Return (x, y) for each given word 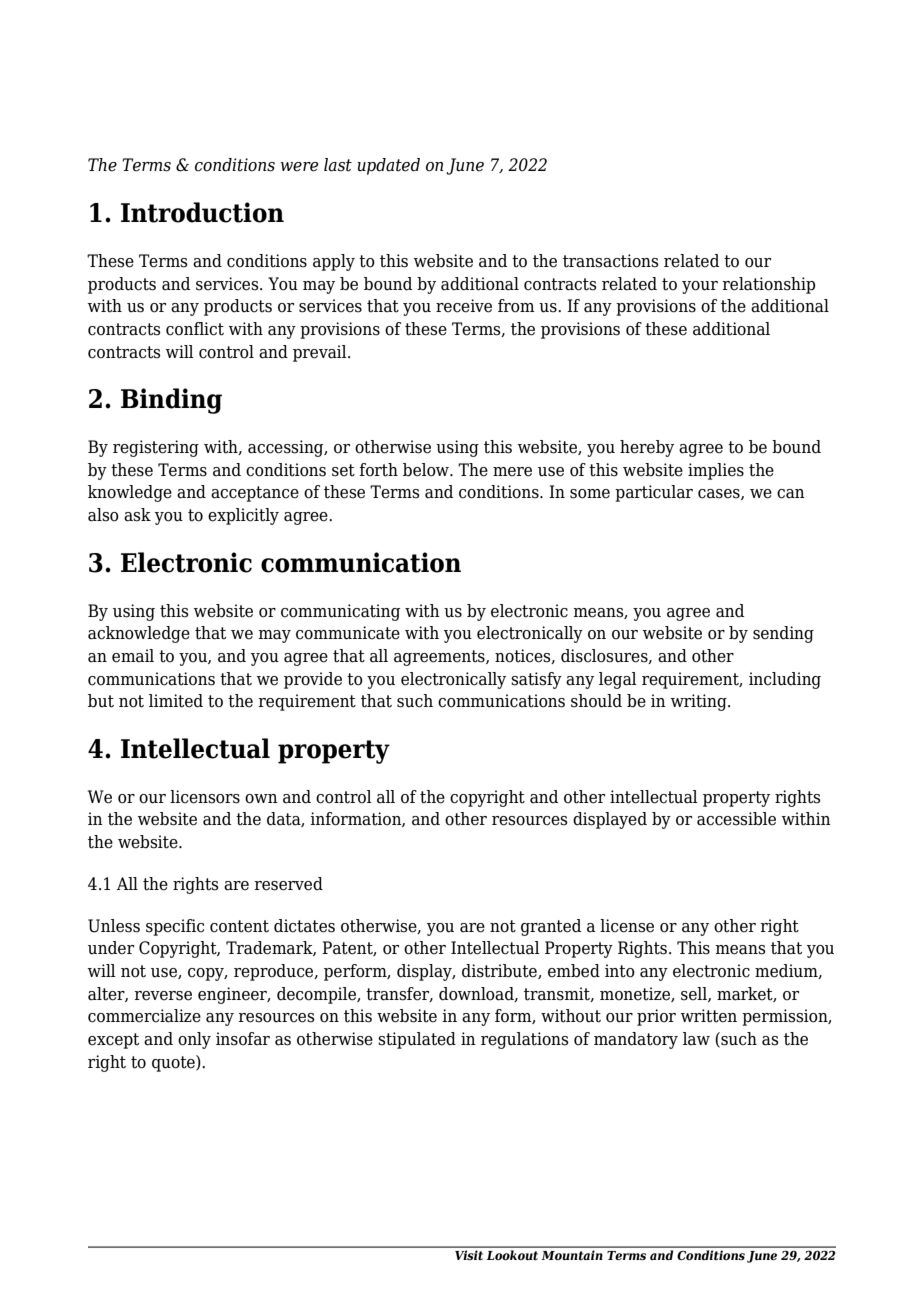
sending (783, 634)
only (194, 1040)
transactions (611, 261)
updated (388, 166)
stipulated (417, 1040)
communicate (348, 633)
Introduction (202, 212)
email (133, 656)
